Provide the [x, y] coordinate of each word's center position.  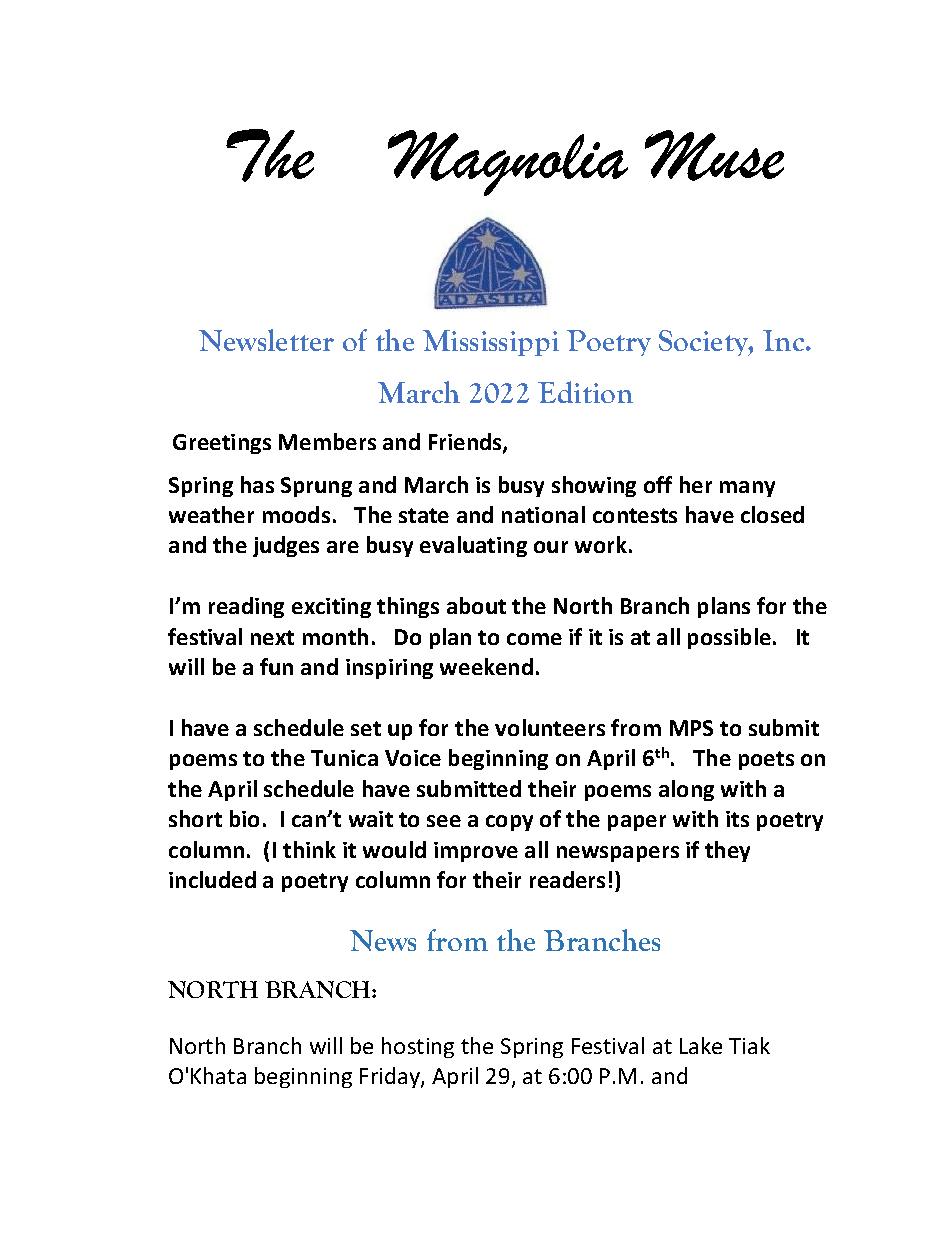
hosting [418, 1047]
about [476, 605]
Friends [466, 443]
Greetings [222, 444]
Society [704, 343]
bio [244, 818]
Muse [714, 155]
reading [246, 607]
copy [509, 823]
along [686, 790]
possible [729, 638]
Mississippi [491, 343]
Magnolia [508, 163]
